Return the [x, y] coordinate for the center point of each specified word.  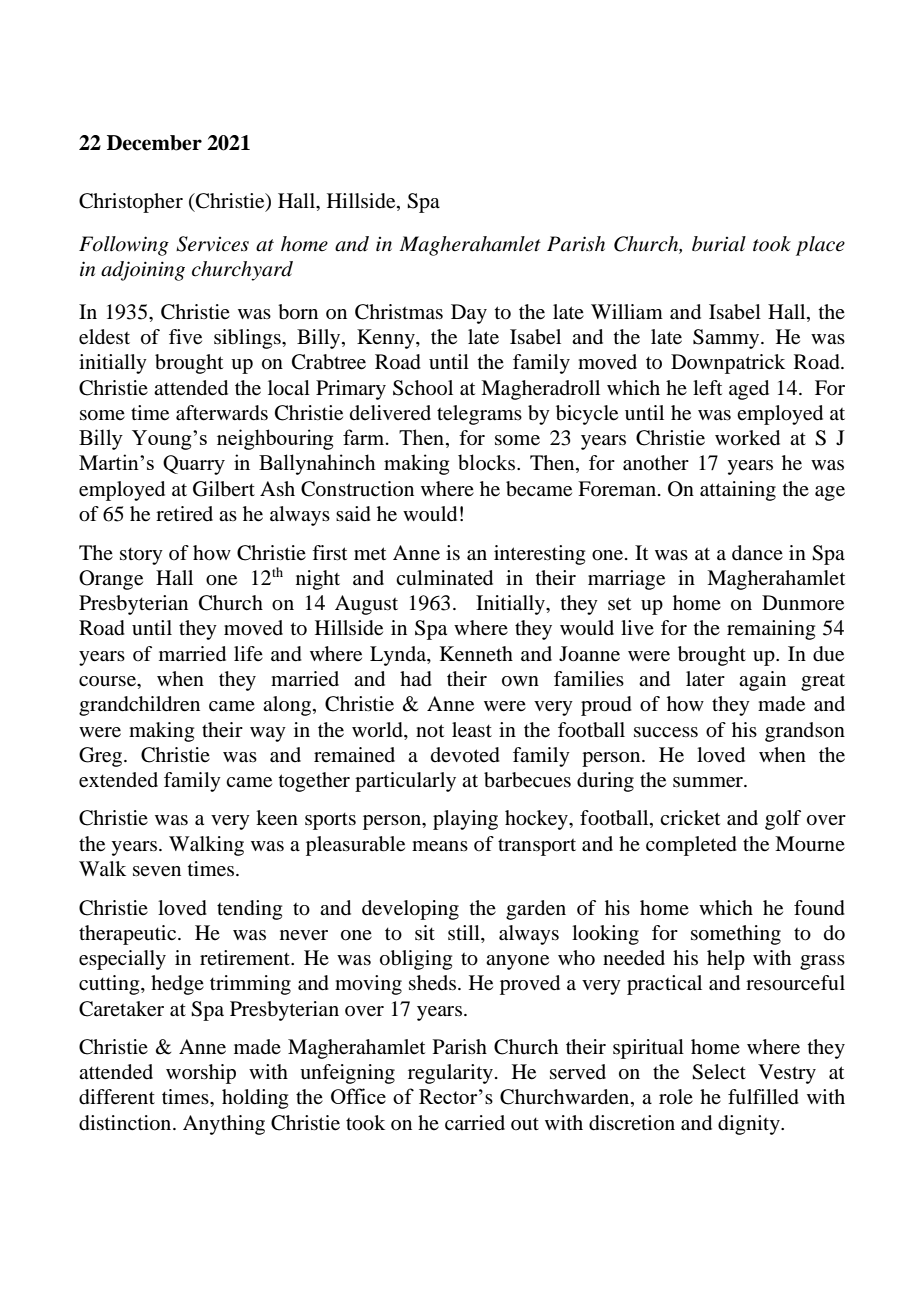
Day [469, 314]
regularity [450, 1074]
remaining [771, 630]
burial [719, 243]
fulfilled [763, 1097]
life [248, 653]
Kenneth [476, 654]
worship [201, 1074]
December [154, 143]
